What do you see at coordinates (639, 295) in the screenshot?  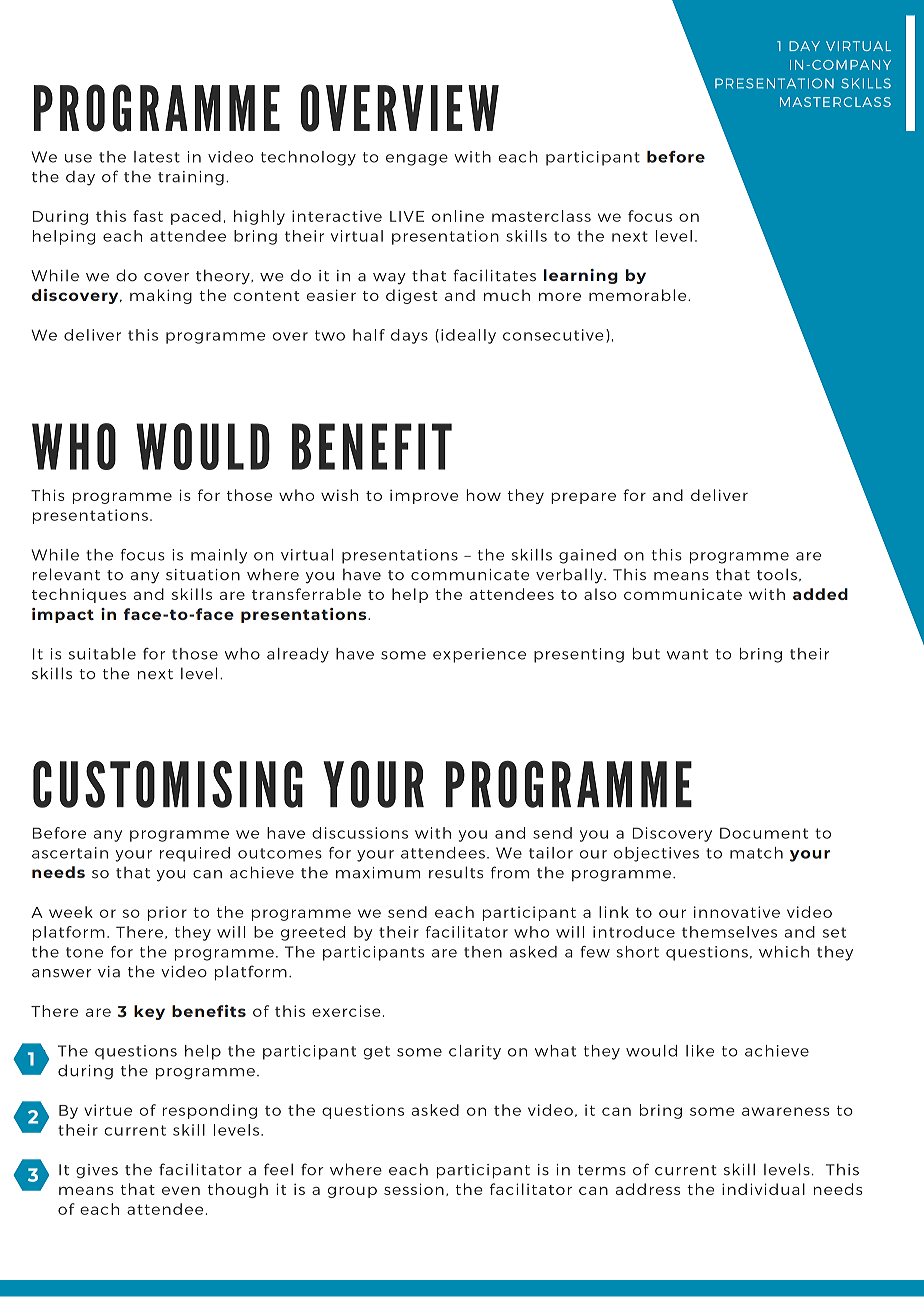 I see `memorable` at bounding box center [639, 295].
